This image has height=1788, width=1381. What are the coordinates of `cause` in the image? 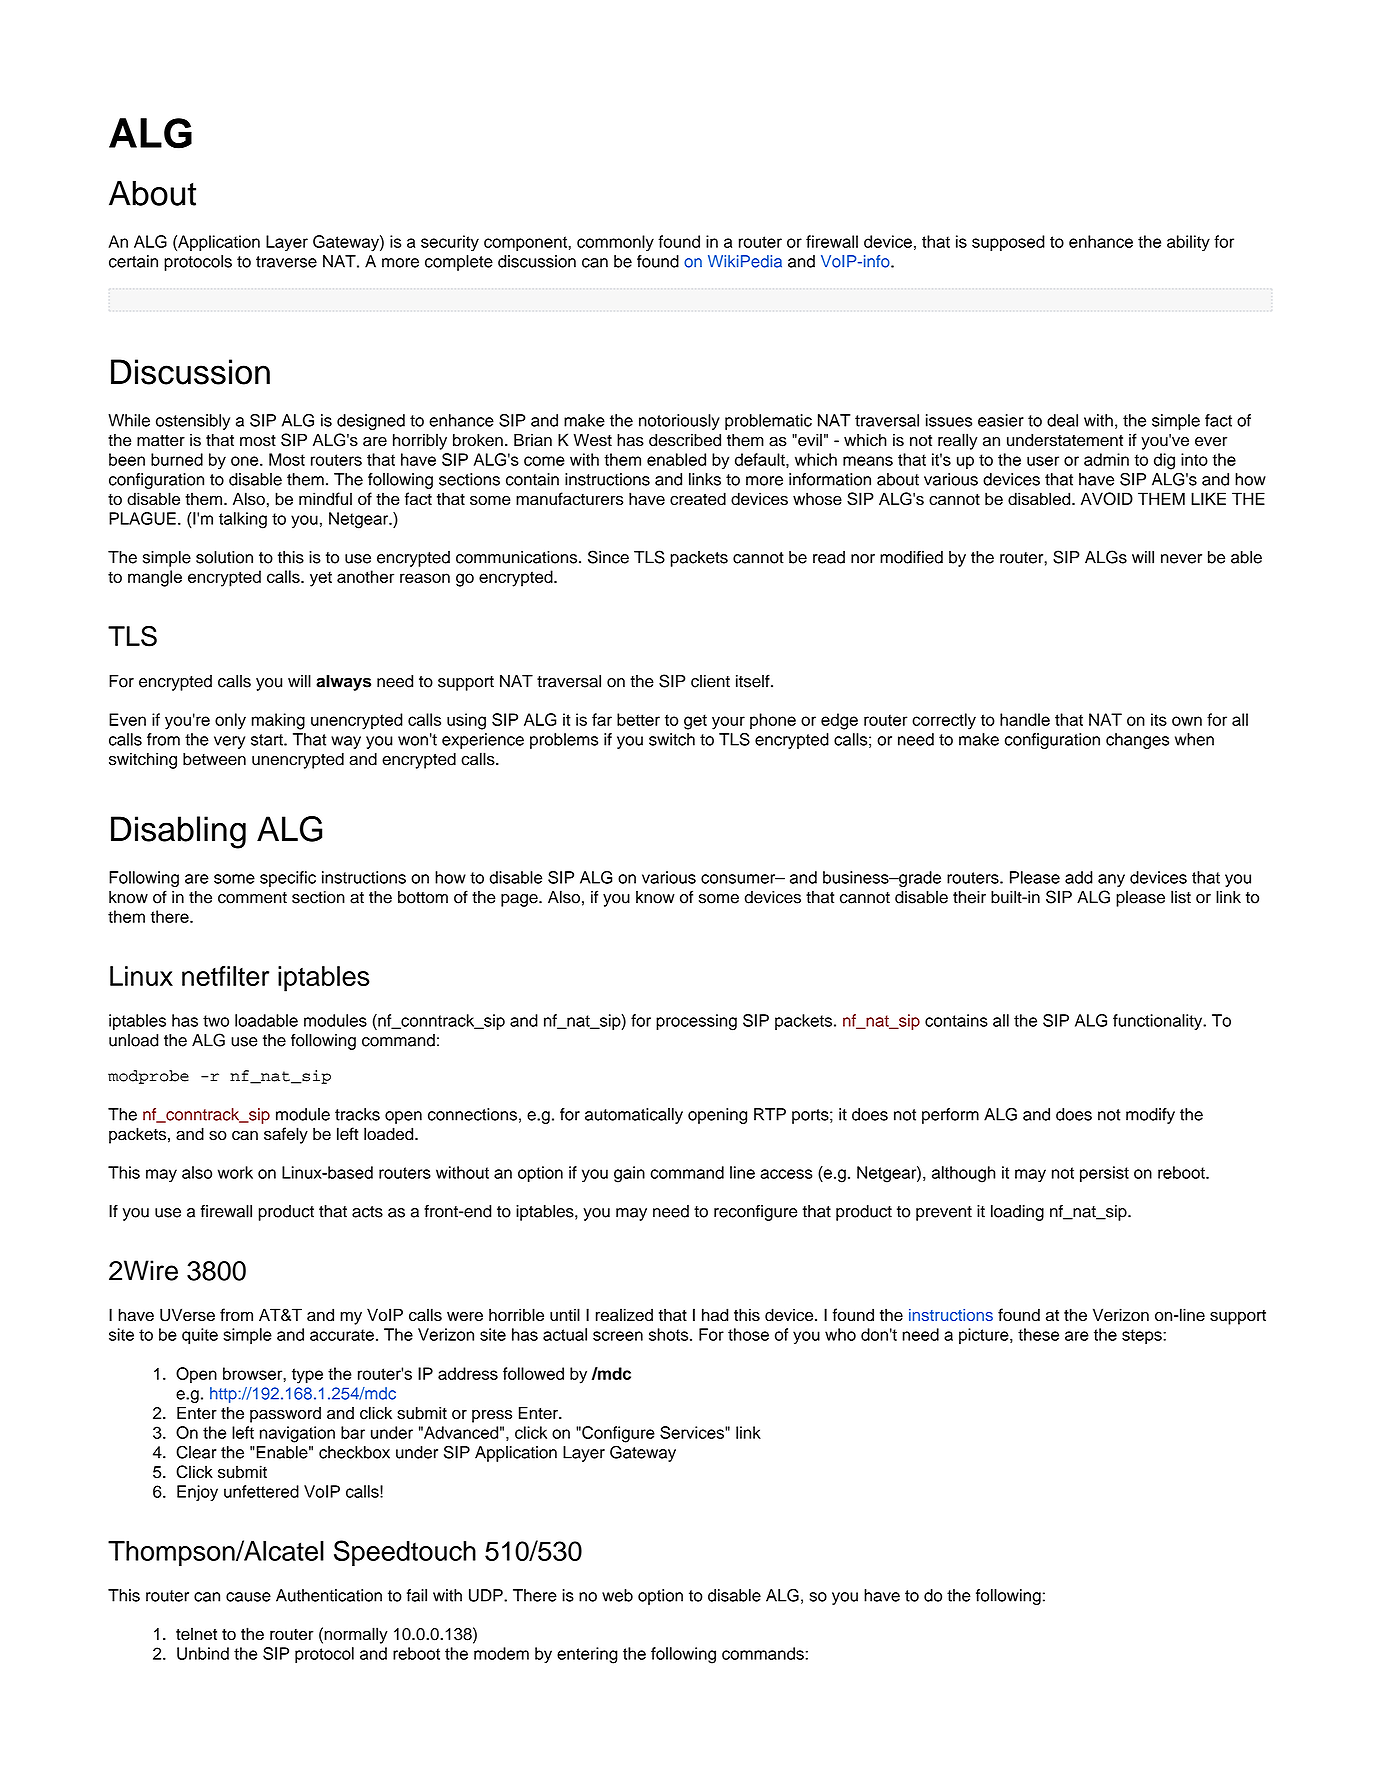 It's located at (248, 1597).
